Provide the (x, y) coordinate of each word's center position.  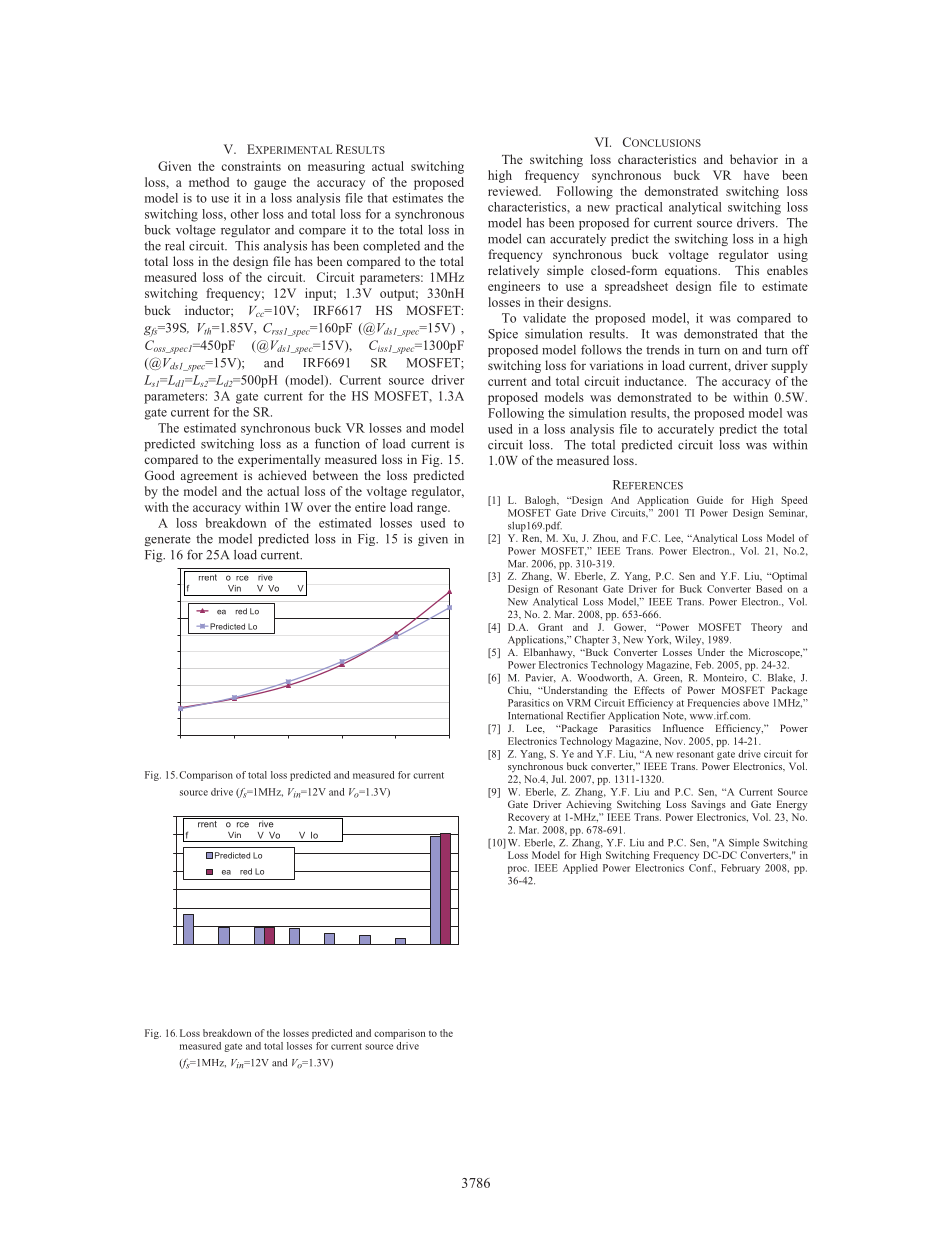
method (209, 182)
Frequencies (714, 704)
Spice (503, 335)
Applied (580, 869)
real (175, 245)
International (535, 715)
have (756, 175)
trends (663, 350)
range (433, 510)
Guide (710, 500)
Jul (558, 779)
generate (168, 540)
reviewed (514, 191)
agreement (209, 477)
